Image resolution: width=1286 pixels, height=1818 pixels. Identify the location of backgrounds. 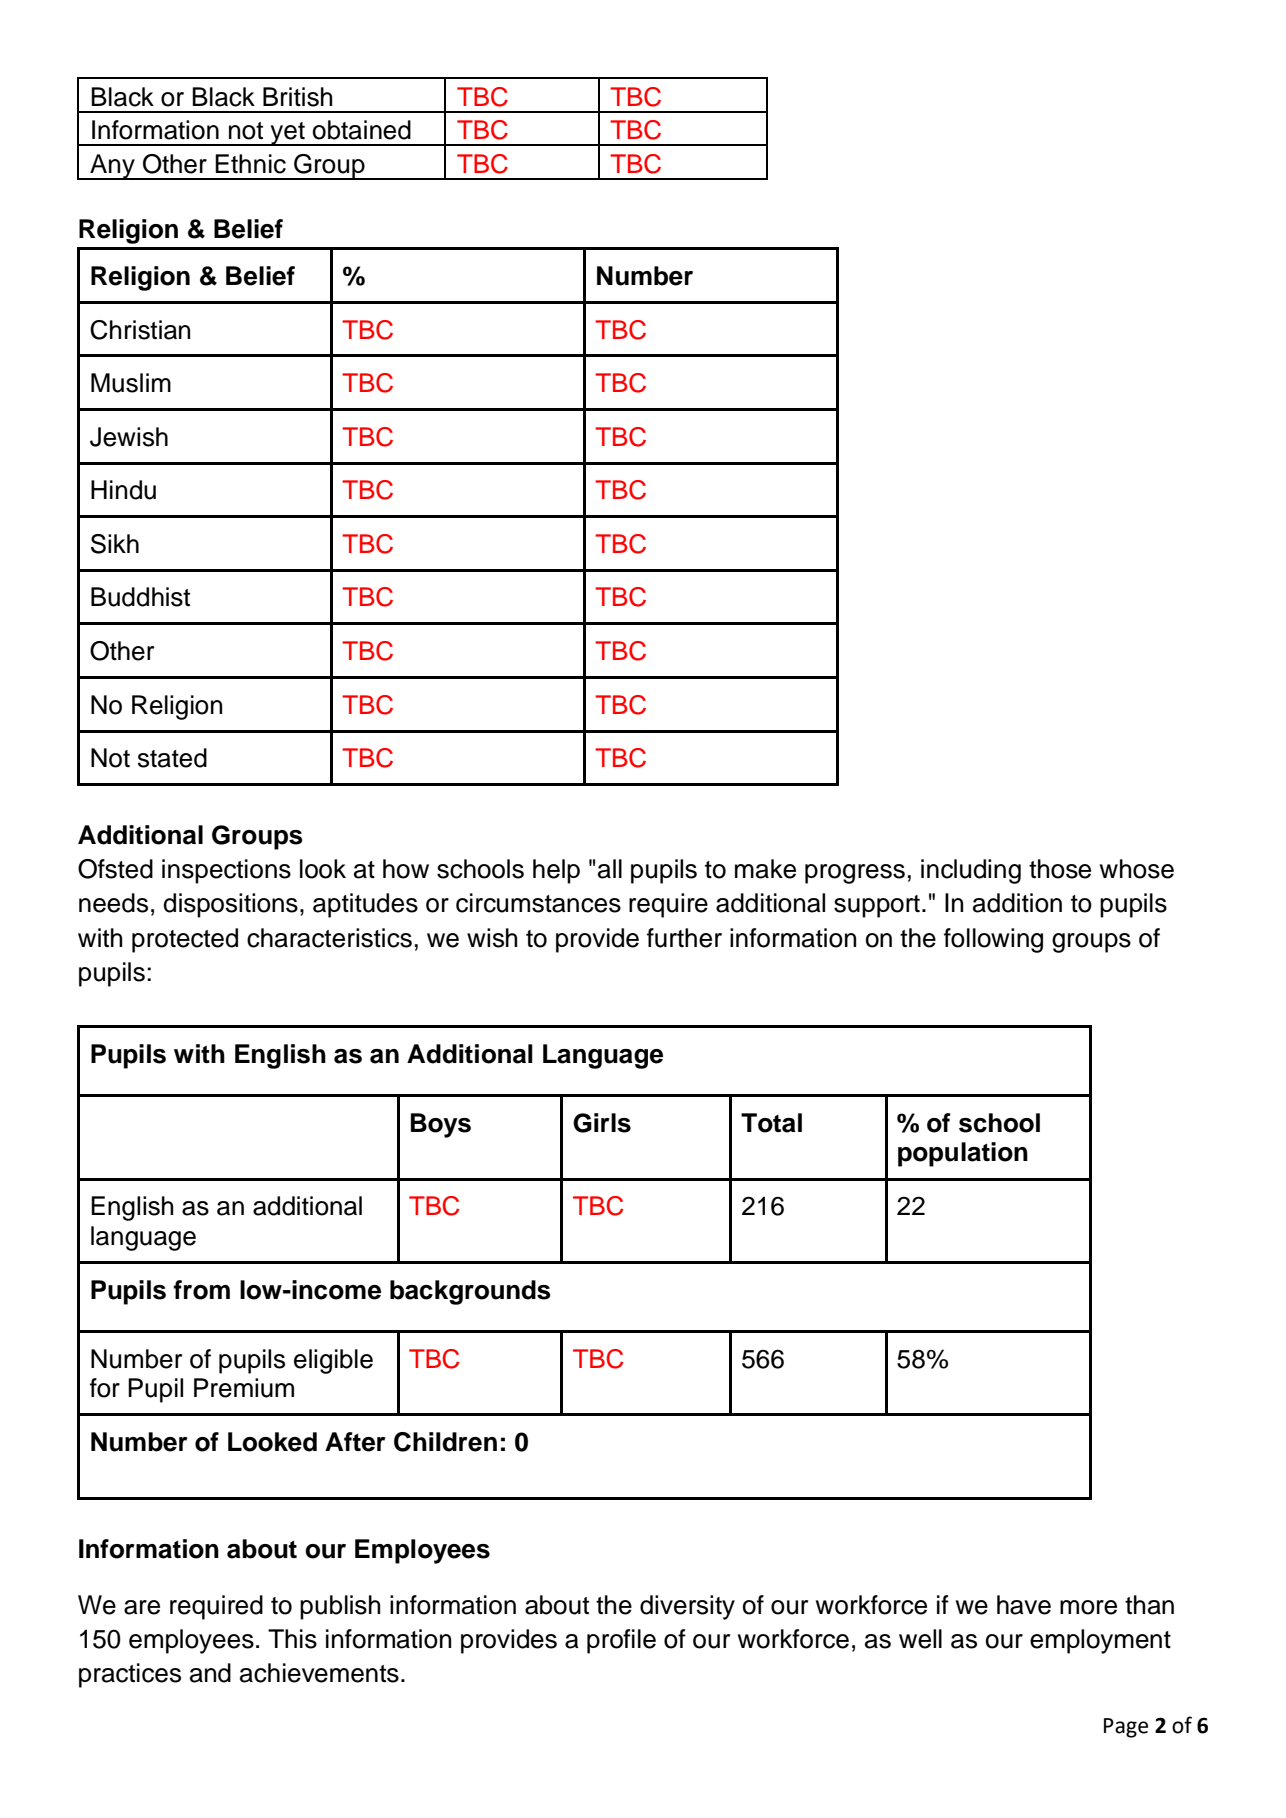
(470, 1292).
